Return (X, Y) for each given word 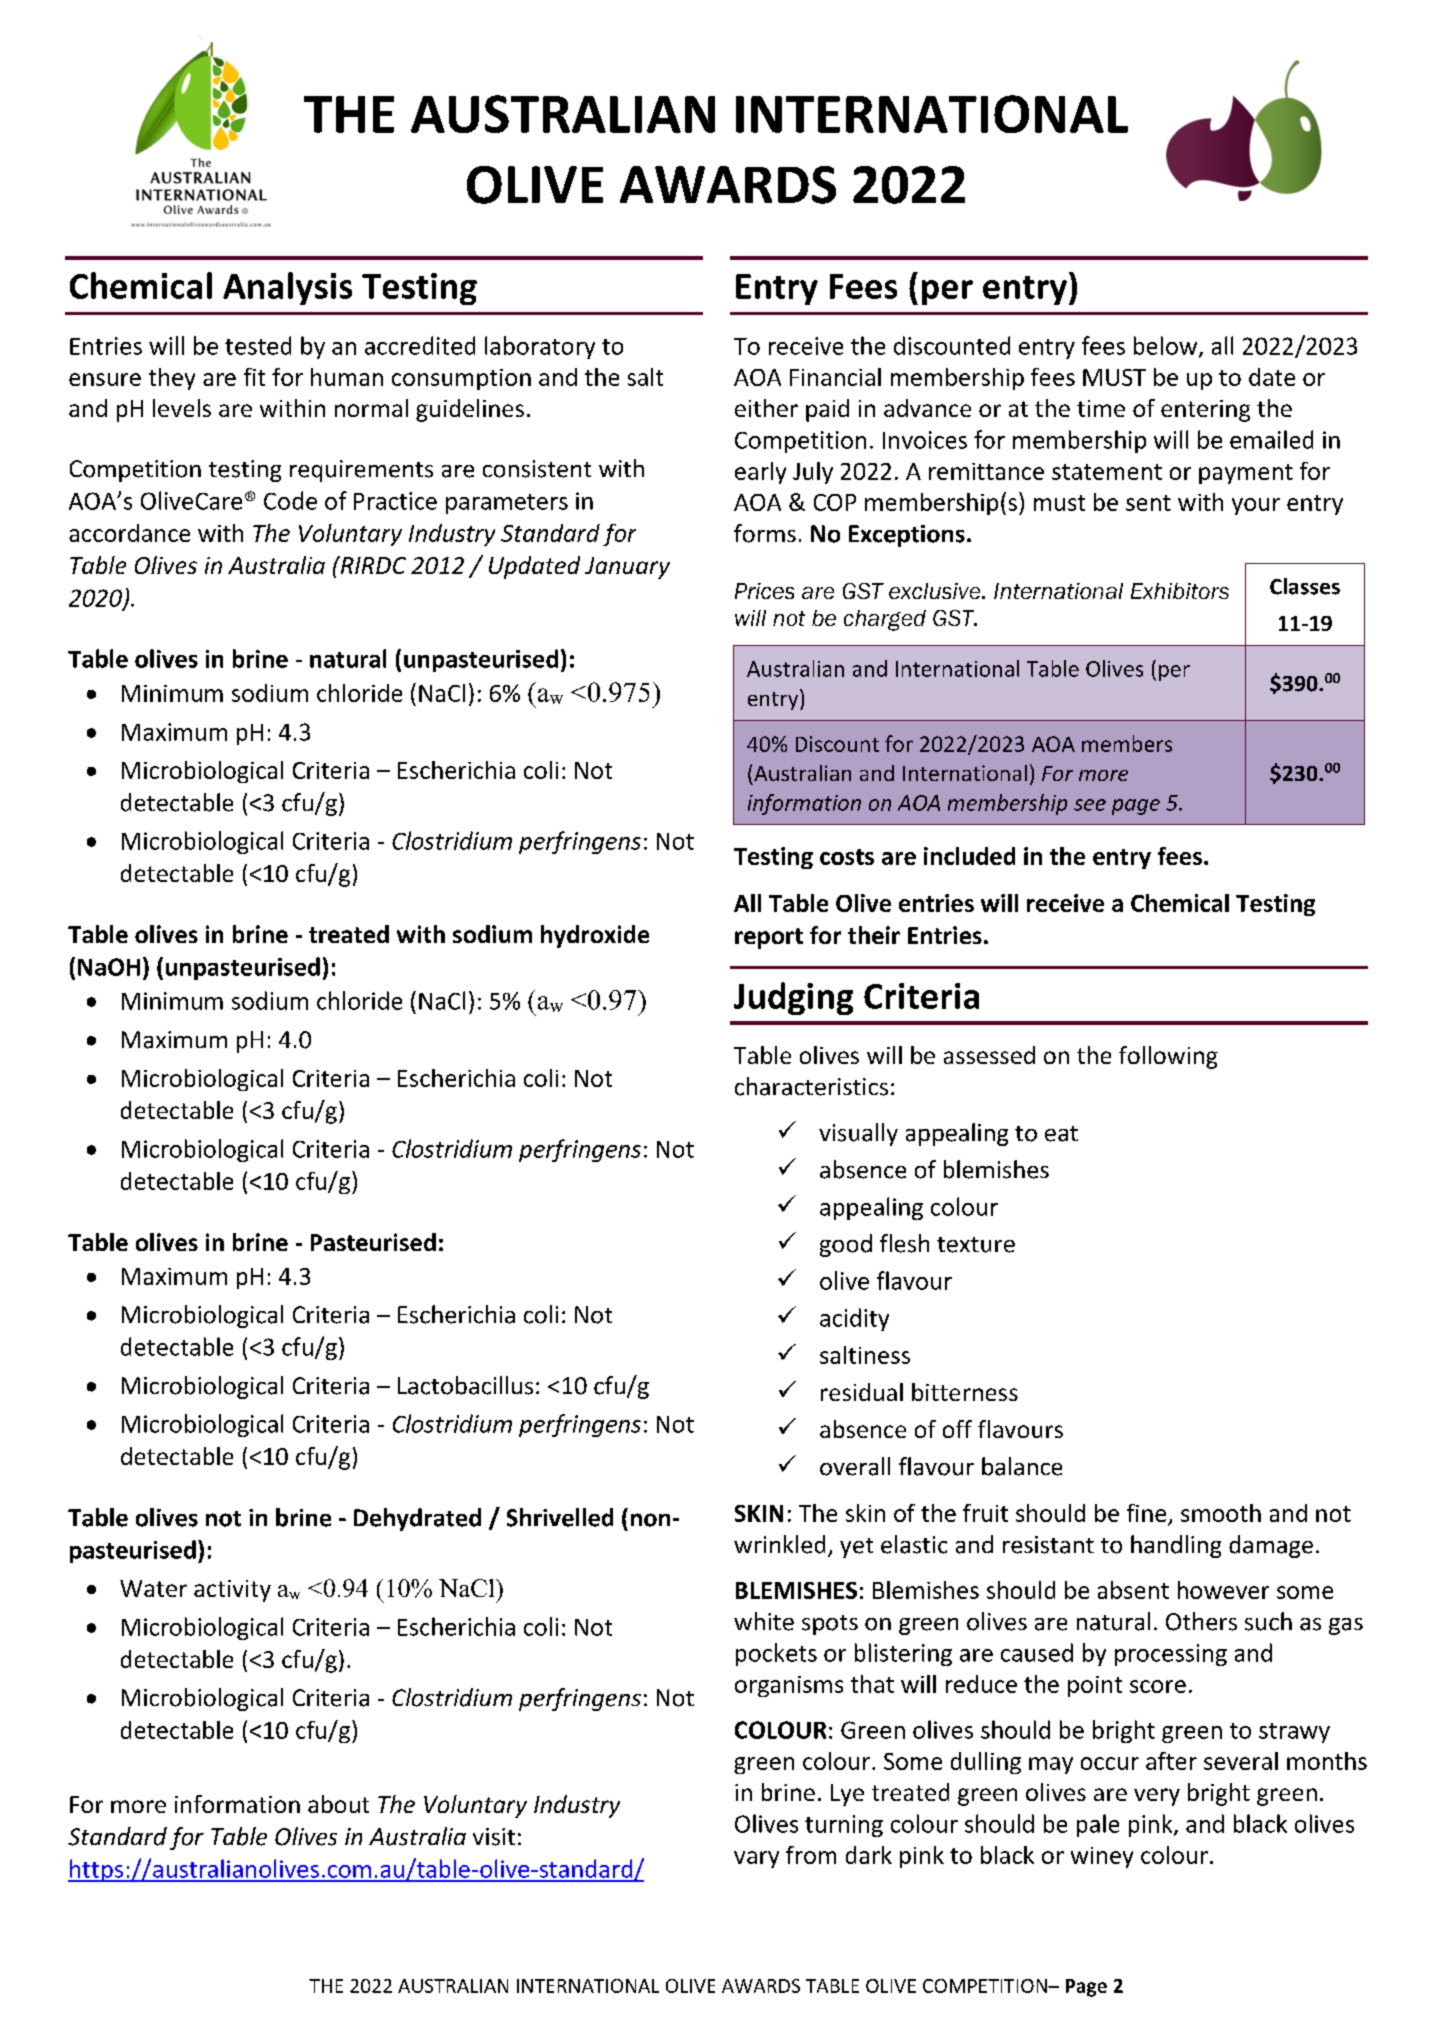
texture (976, 1245)
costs (847, 857)
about (338, 1804)
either (766, 408)
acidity (854, 1319)
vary (756, 1859)
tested (258, 345)
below (1167, 346)
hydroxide (595, 936)
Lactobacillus (465, 1385)
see (1090, 805)
